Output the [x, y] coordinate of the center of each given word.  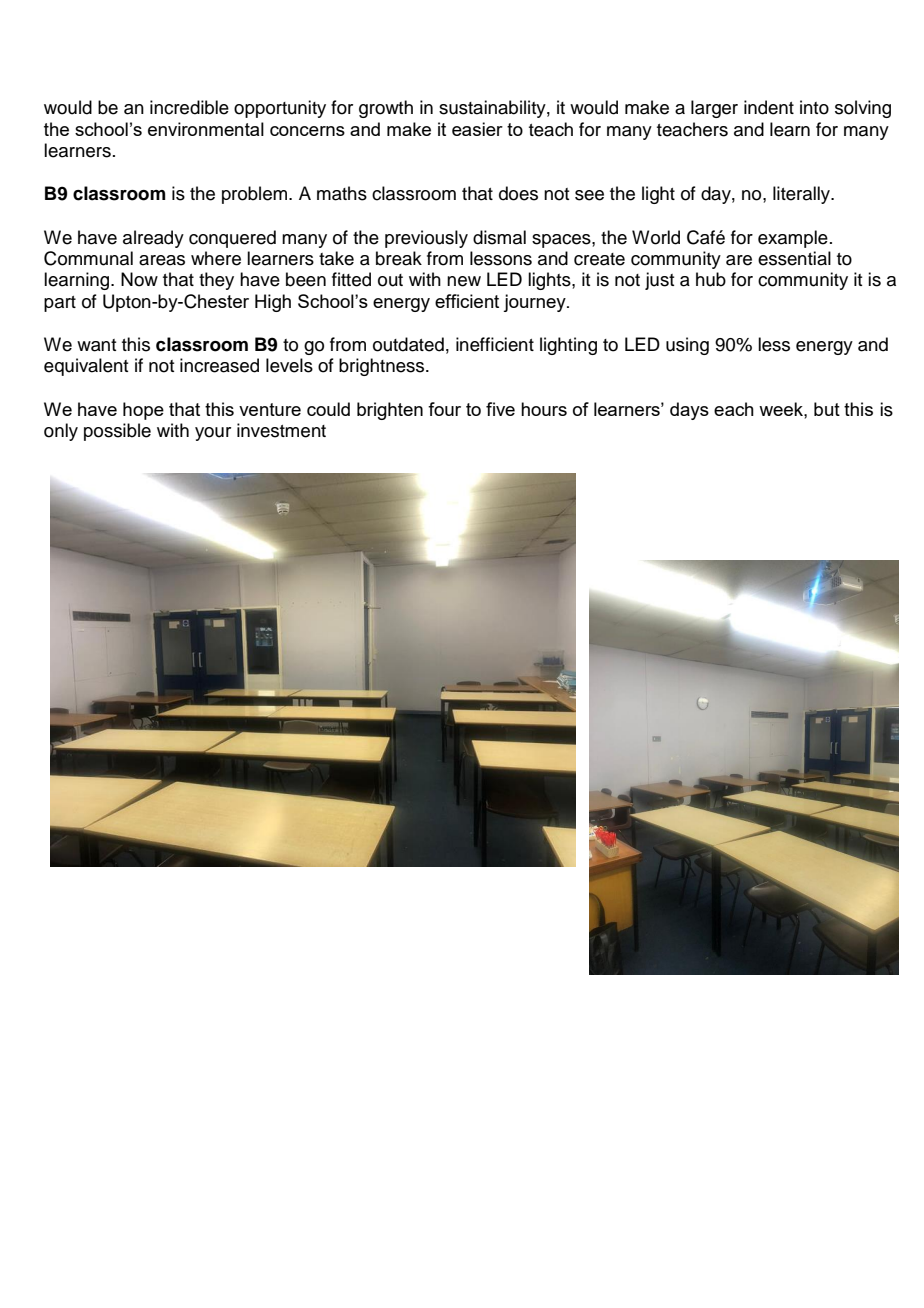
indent [769, 107]
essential [794, 258]
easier [477, 129]
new [464, 281]
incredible [189, 107]
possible [117, 432]
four [444, 409]
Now [139, 279]
